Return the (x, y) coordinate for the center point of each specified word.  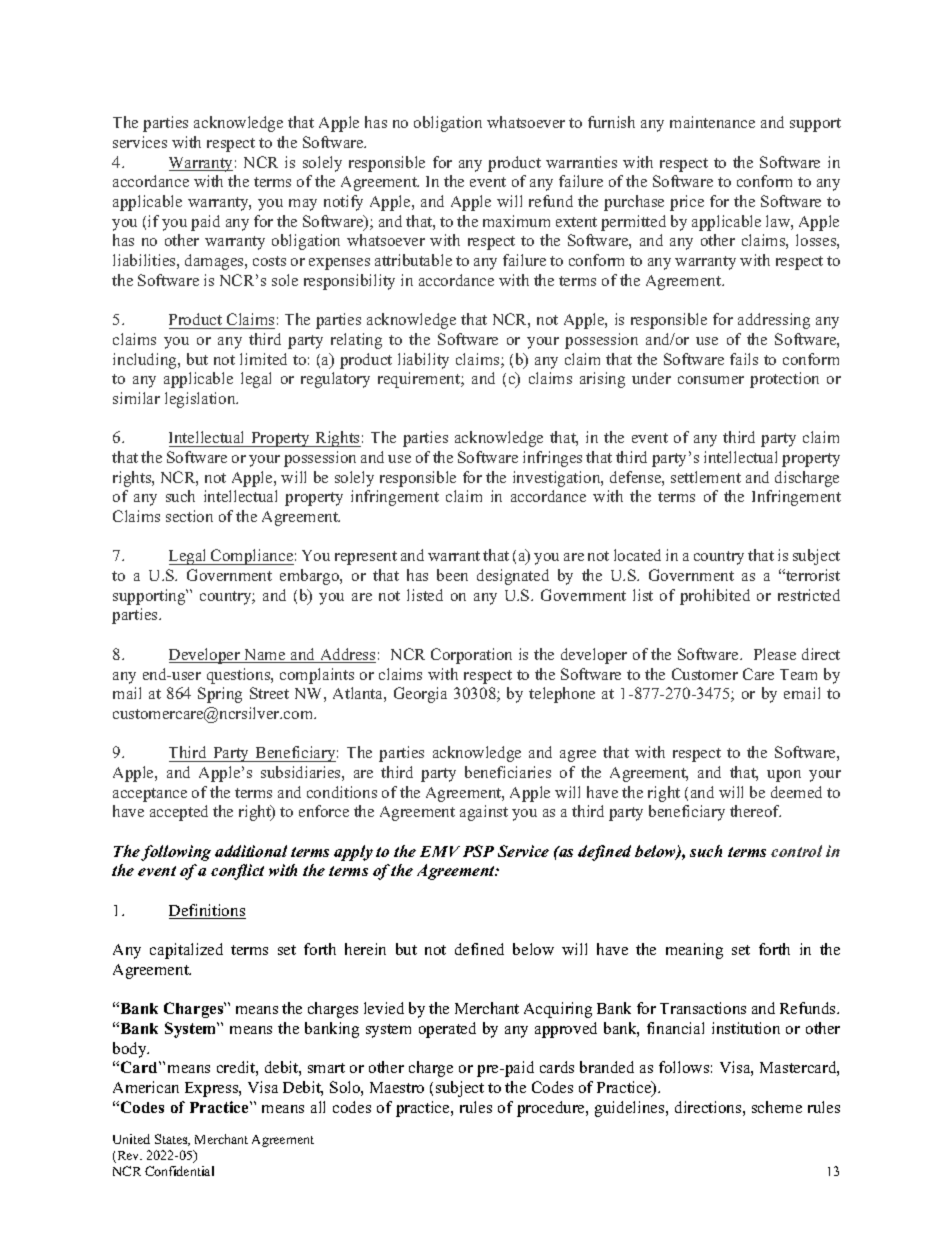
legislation (201, 400)
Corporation (471, 656)
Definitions (207, 911)
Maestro (397, 1087)
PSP (478, 851)
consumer (711, 380)
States (172, 1140)
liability (423, 361)
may (303, 205)
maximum (516, 221)
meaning (694, 951)
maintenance (712, 122)
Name (265, 656)
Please (775, 654)
